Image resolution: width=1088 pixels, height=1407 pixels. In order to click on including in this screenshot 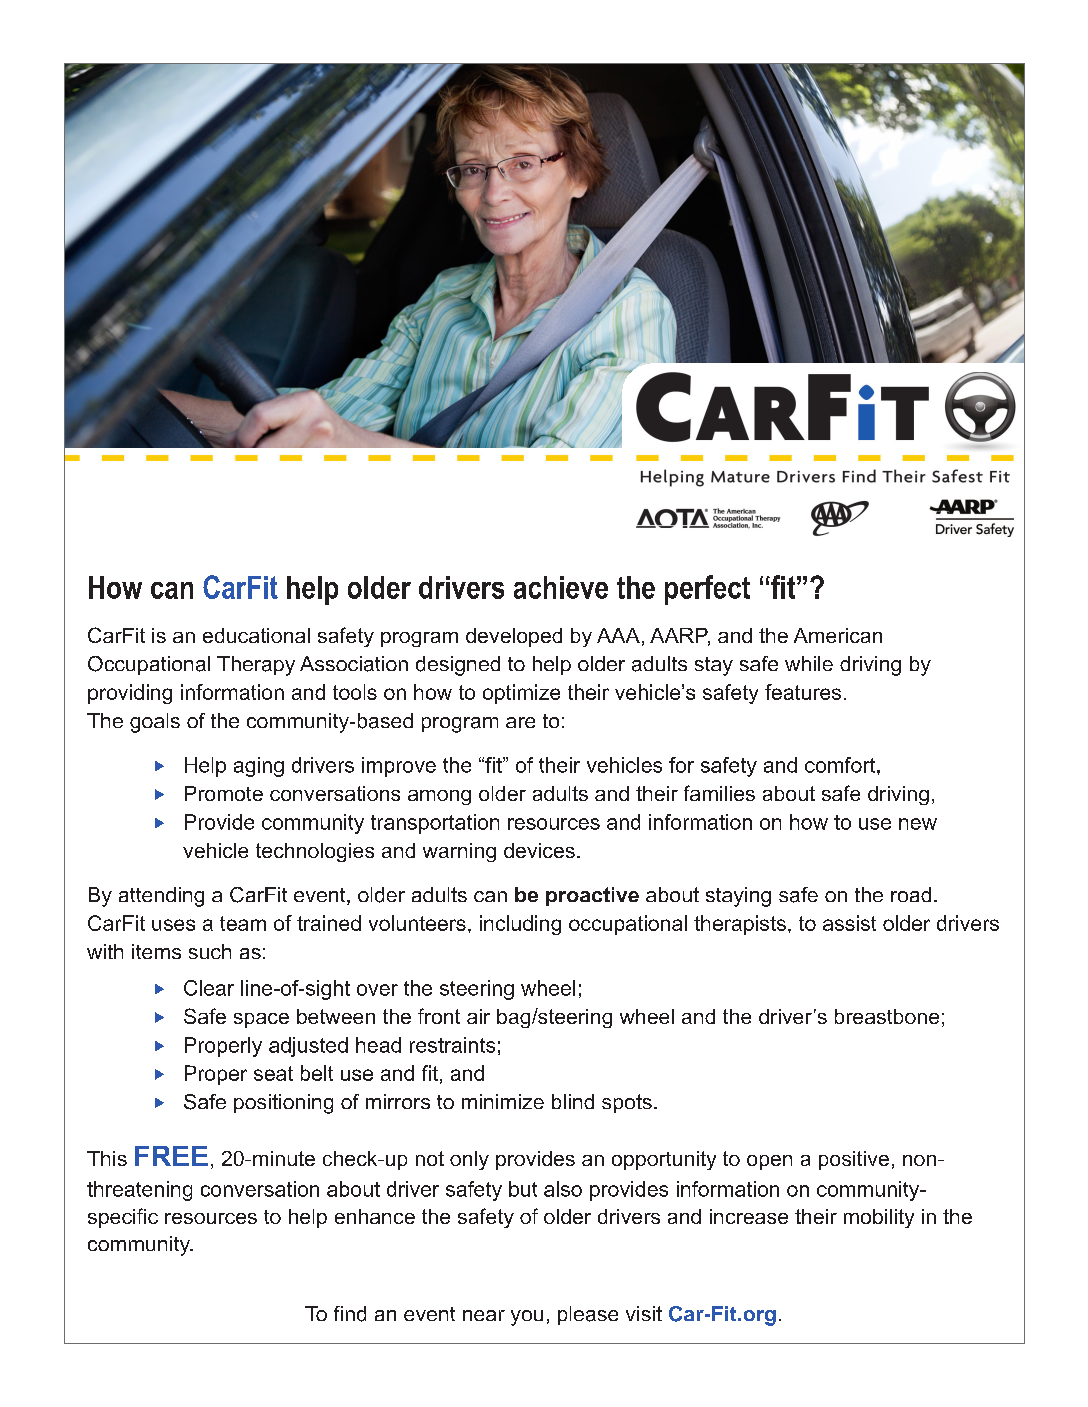, I will do `click(520, 925)`.
